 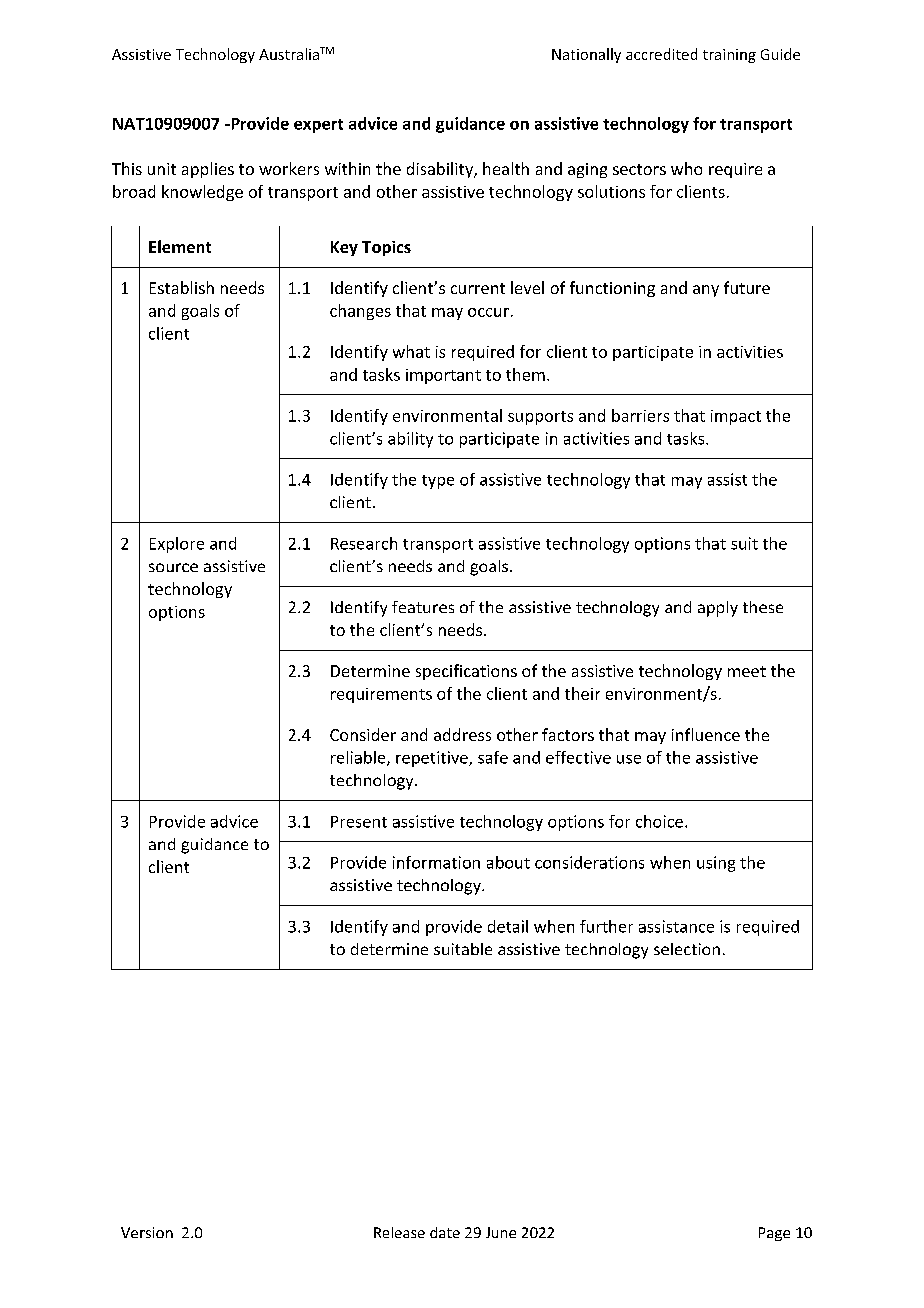 What do you see at coordinates (147, 1232) in the image?
I see `Version` at bounding box center [147, 1232].
